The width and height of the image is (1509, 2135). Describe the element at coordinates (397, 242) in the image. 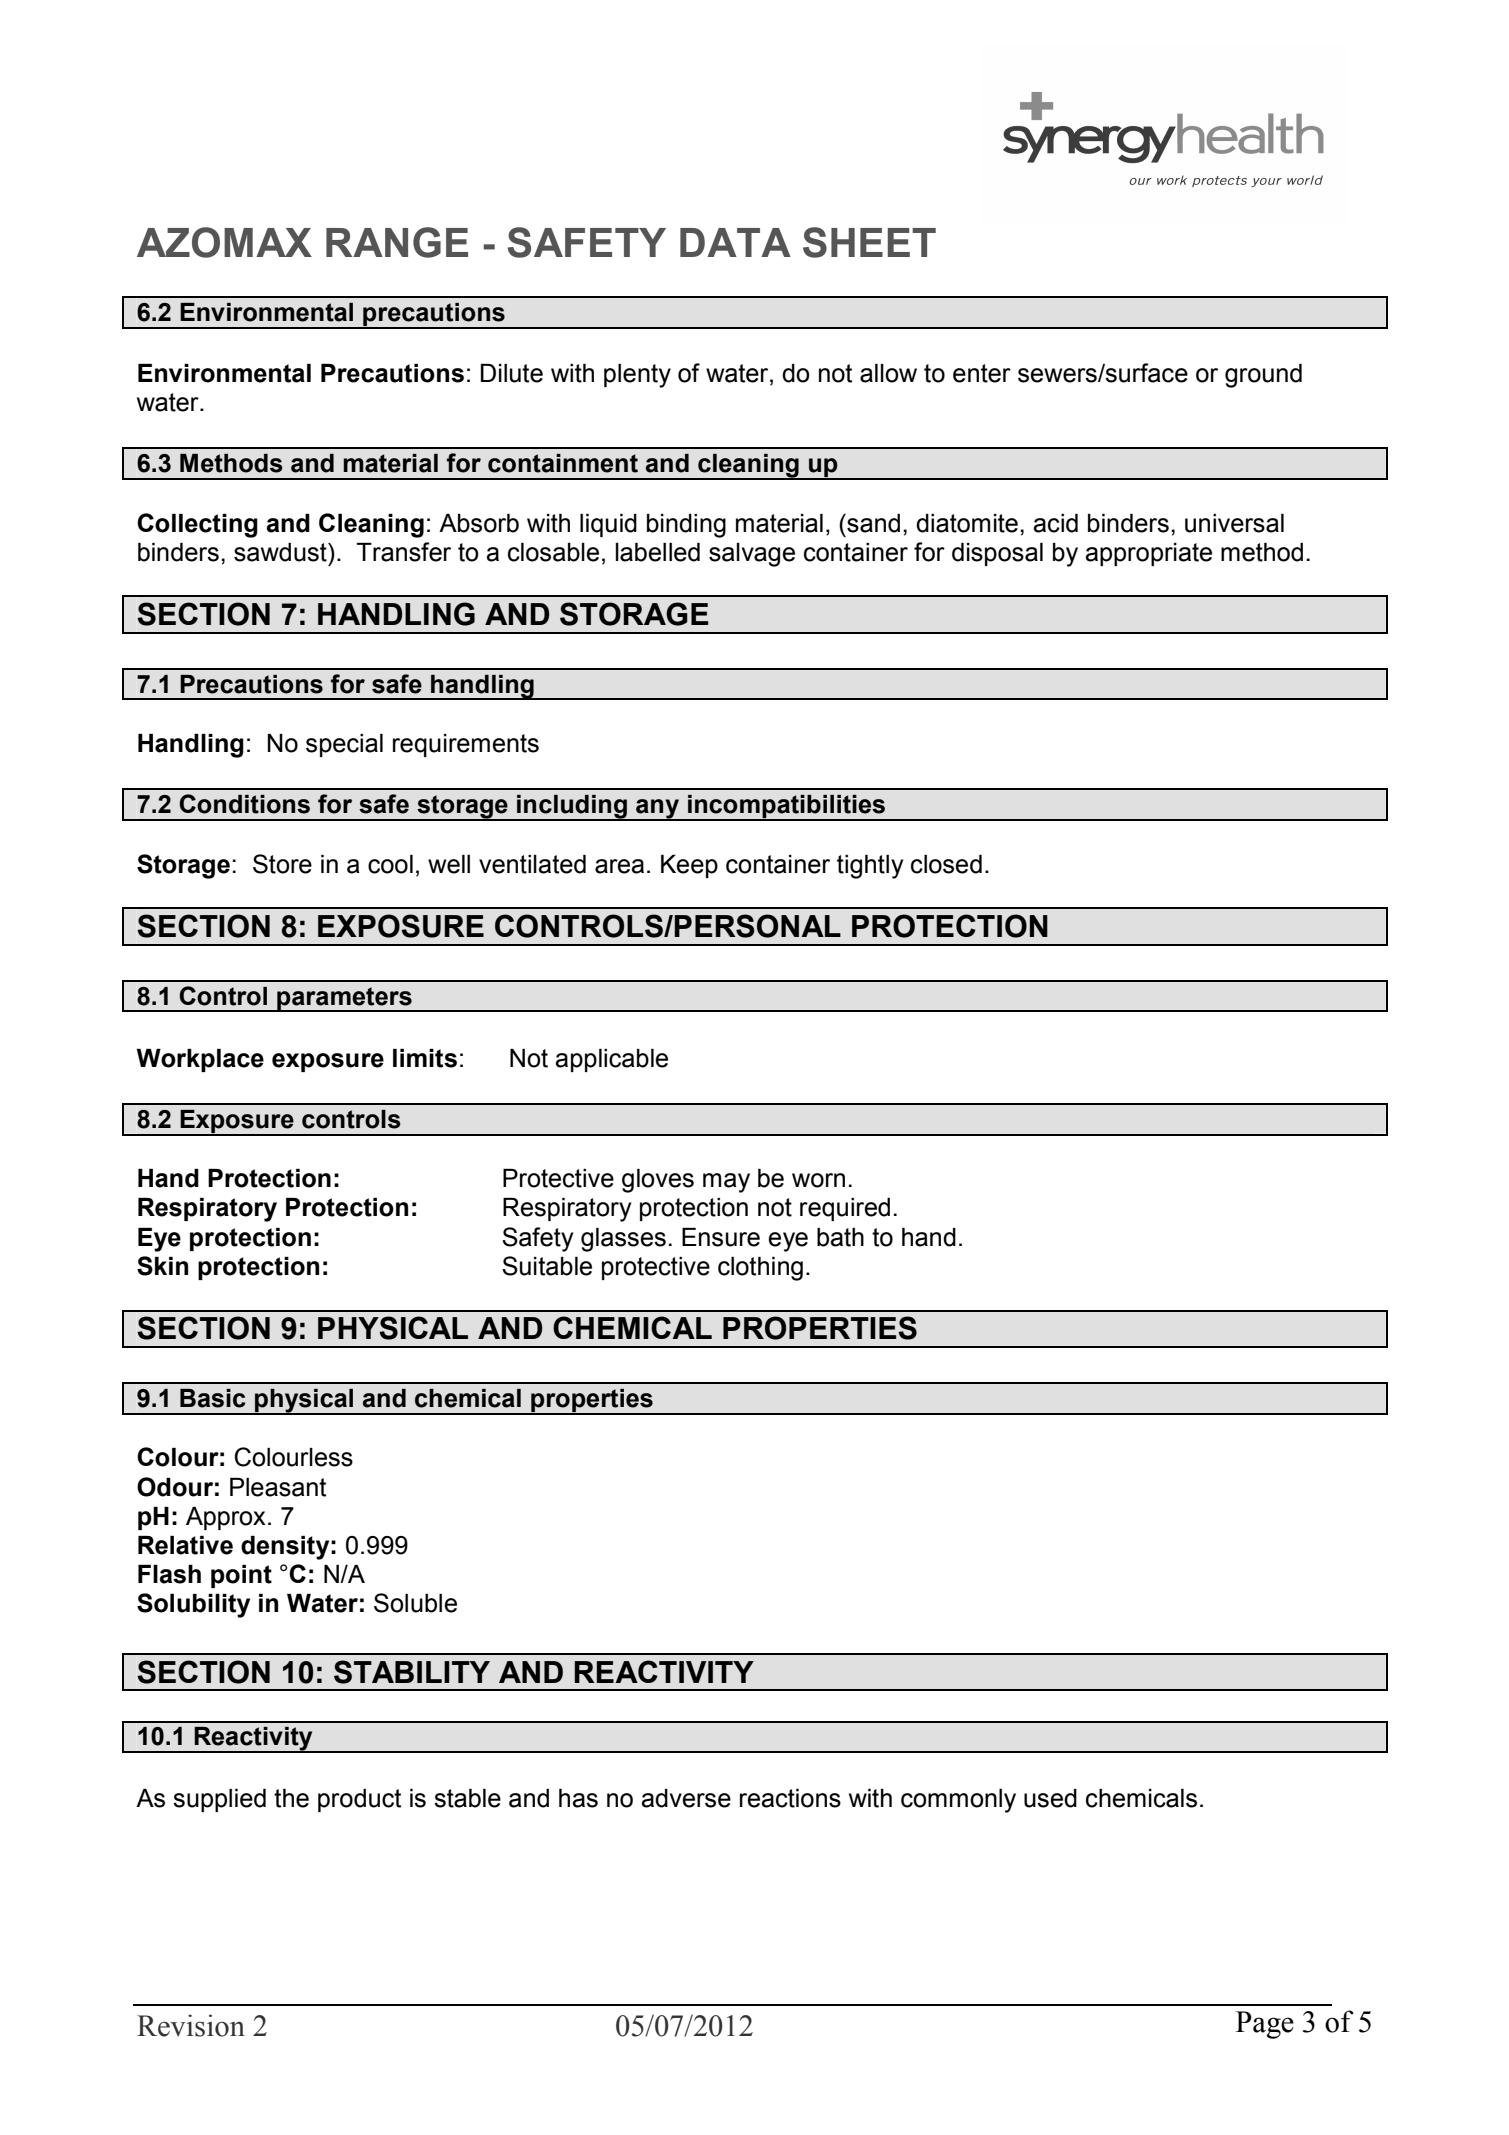

I see `RANGE` at that location.
